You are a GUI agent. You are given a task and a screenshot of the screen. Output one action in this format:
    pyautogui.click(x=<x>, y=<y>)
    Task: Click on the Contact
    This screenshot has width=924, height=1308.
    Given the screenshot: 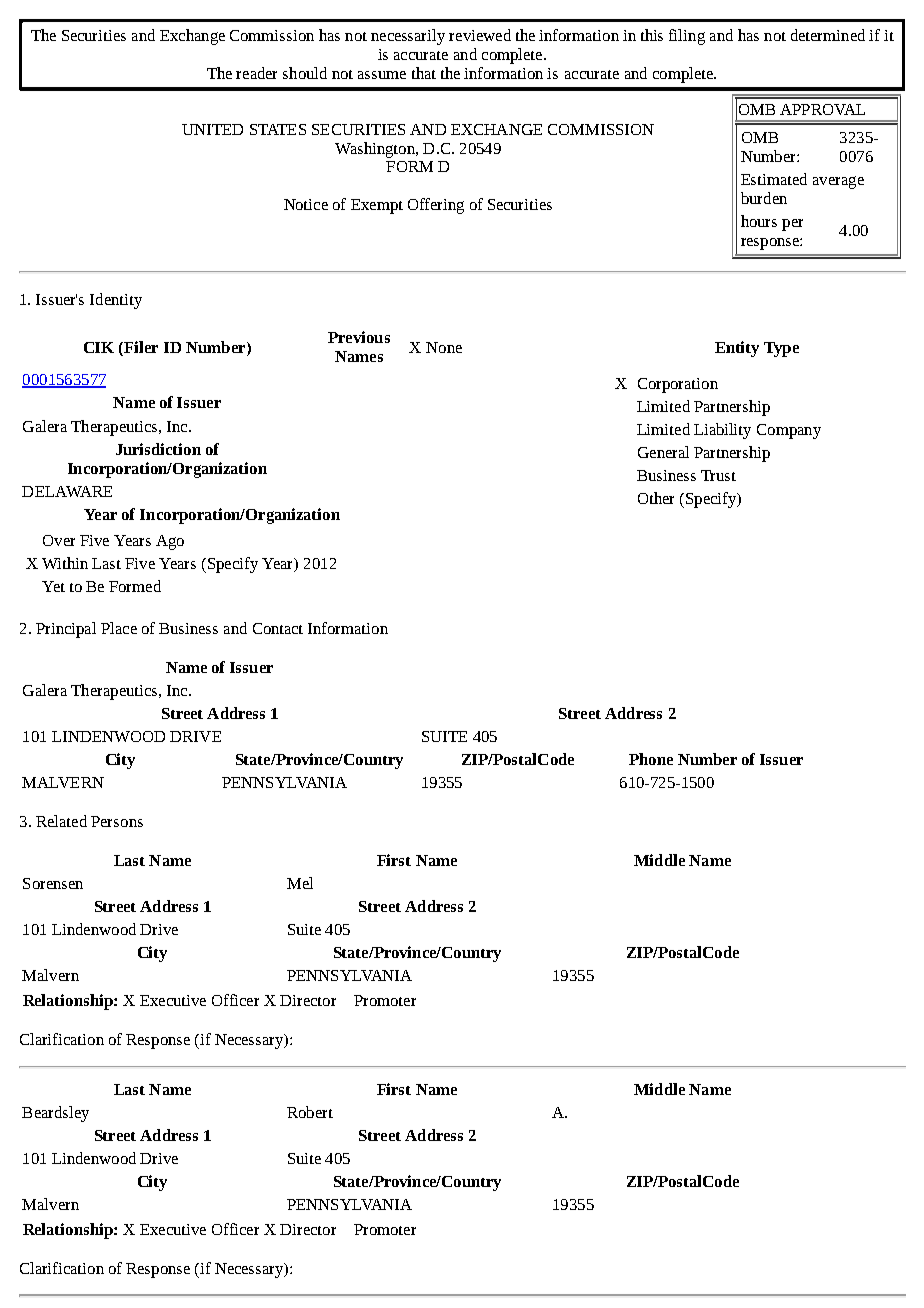 What is the action you would take?
    pyautogui.click(x=278, y=628)
